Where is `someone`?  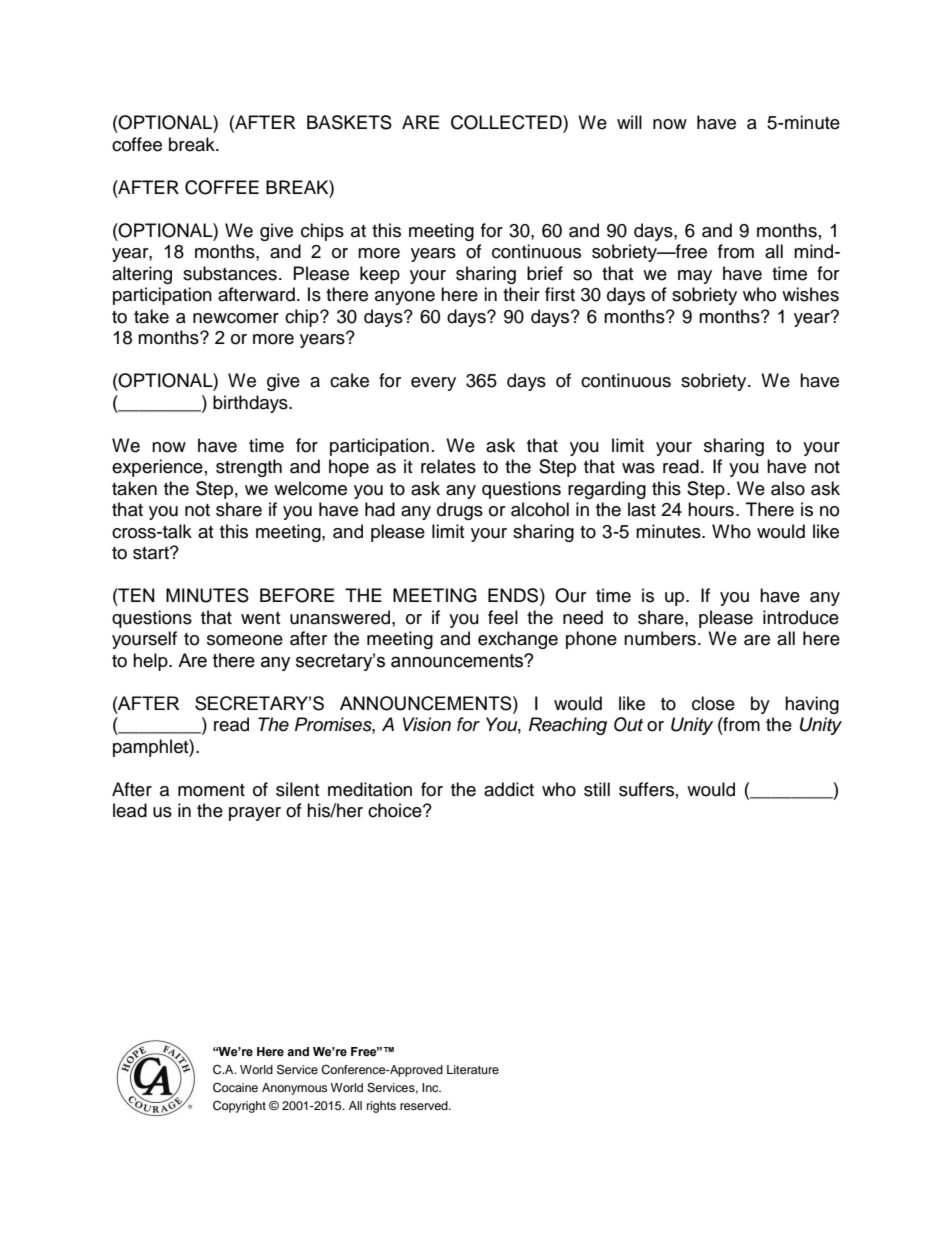 someone is located at coordinates (245, 640).
